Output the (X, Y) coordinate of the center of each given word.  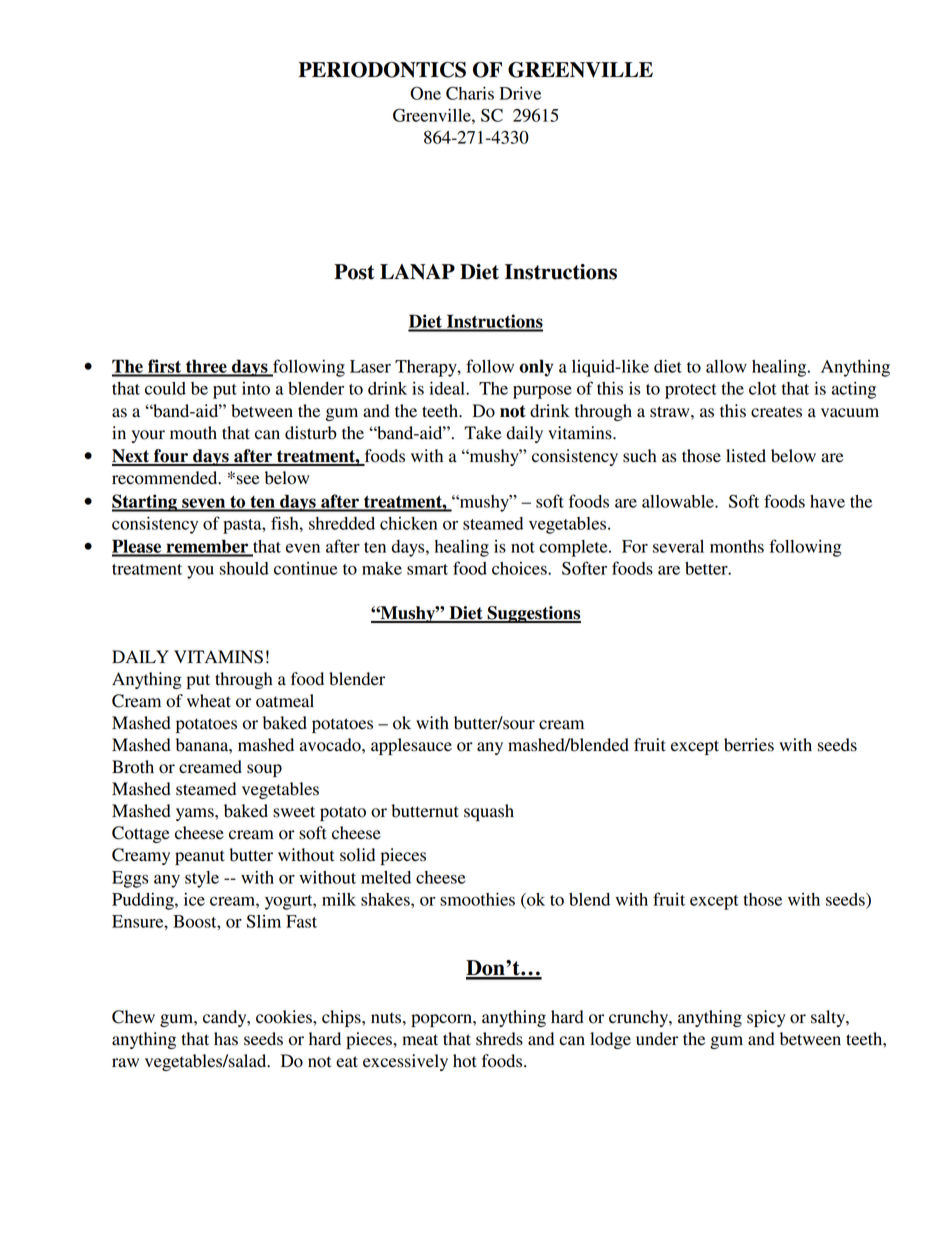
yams (196, 814)
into (256, 388)
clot (763, 388)
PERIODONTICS (382, 69)
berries (749, 745)
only (536, 368)
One (425, 93)
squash (489, 812)
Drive (520, 93)
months (737, 546)
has (226, 1039)
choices (520, 568)
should (244, 568)
